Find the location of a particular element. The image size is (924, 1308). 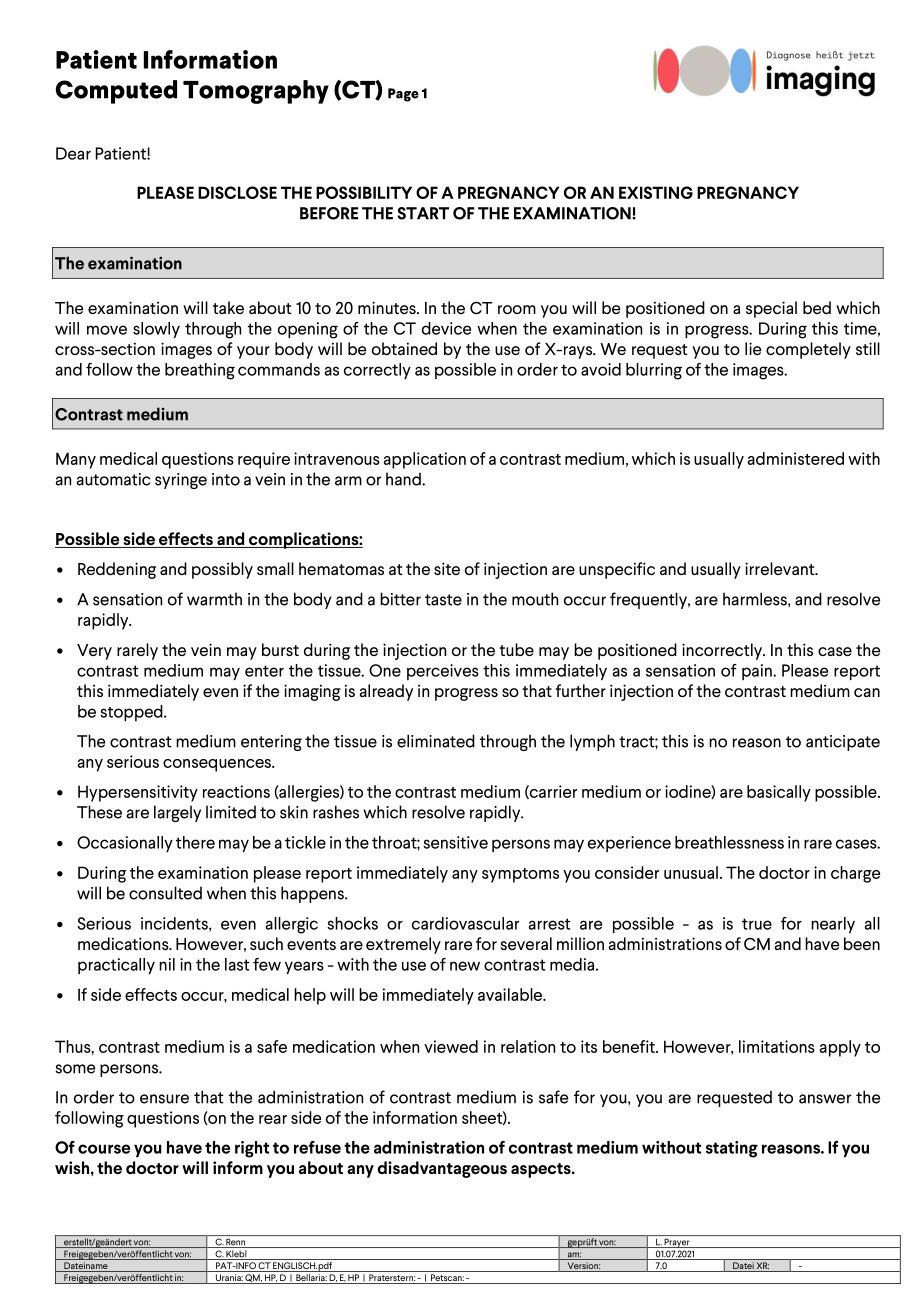

cardiovascular is located at coordinates (465, 923).
